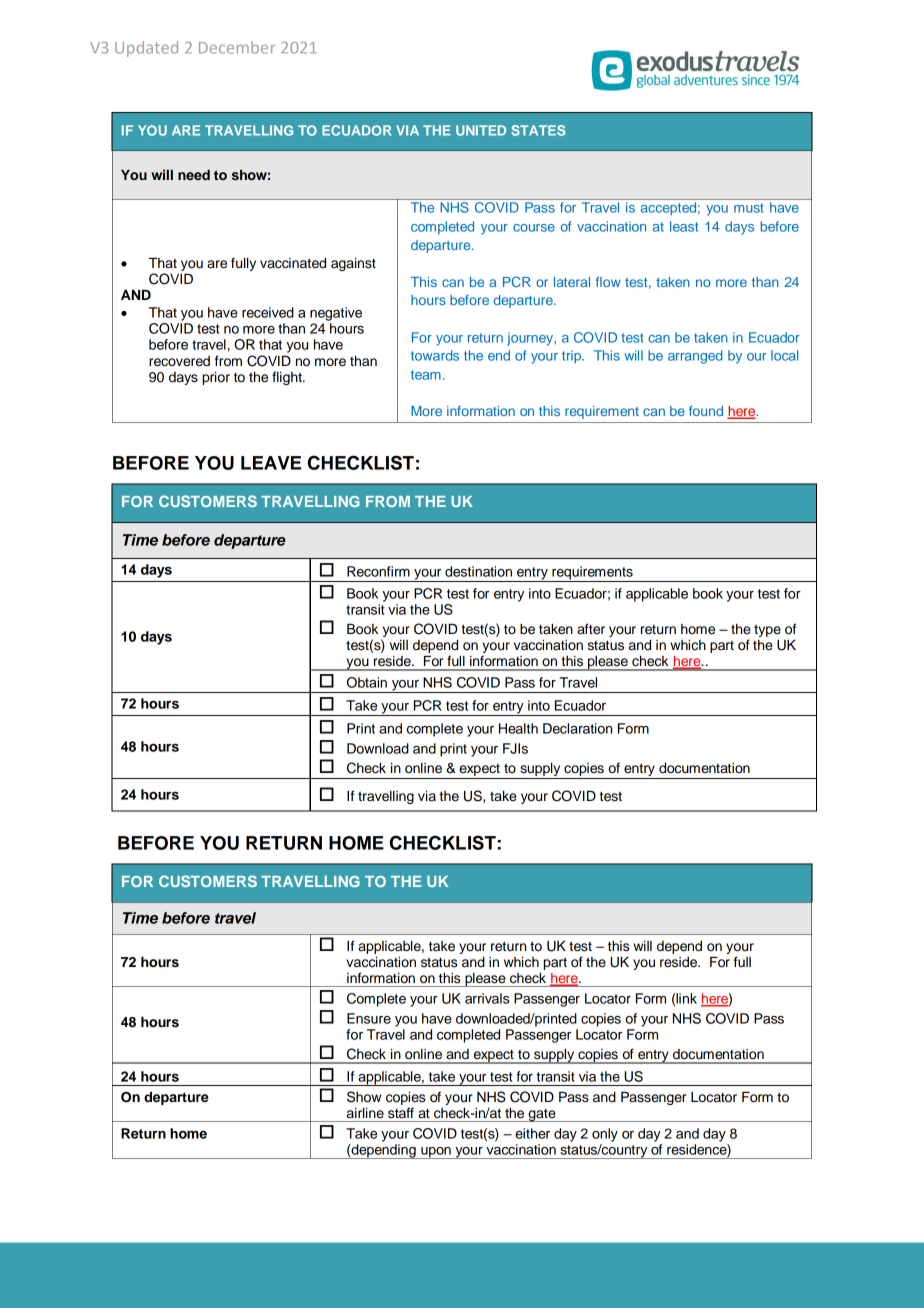  Describe the element at coordinates (436, 1153) in the document. I see `upon` at that location.
